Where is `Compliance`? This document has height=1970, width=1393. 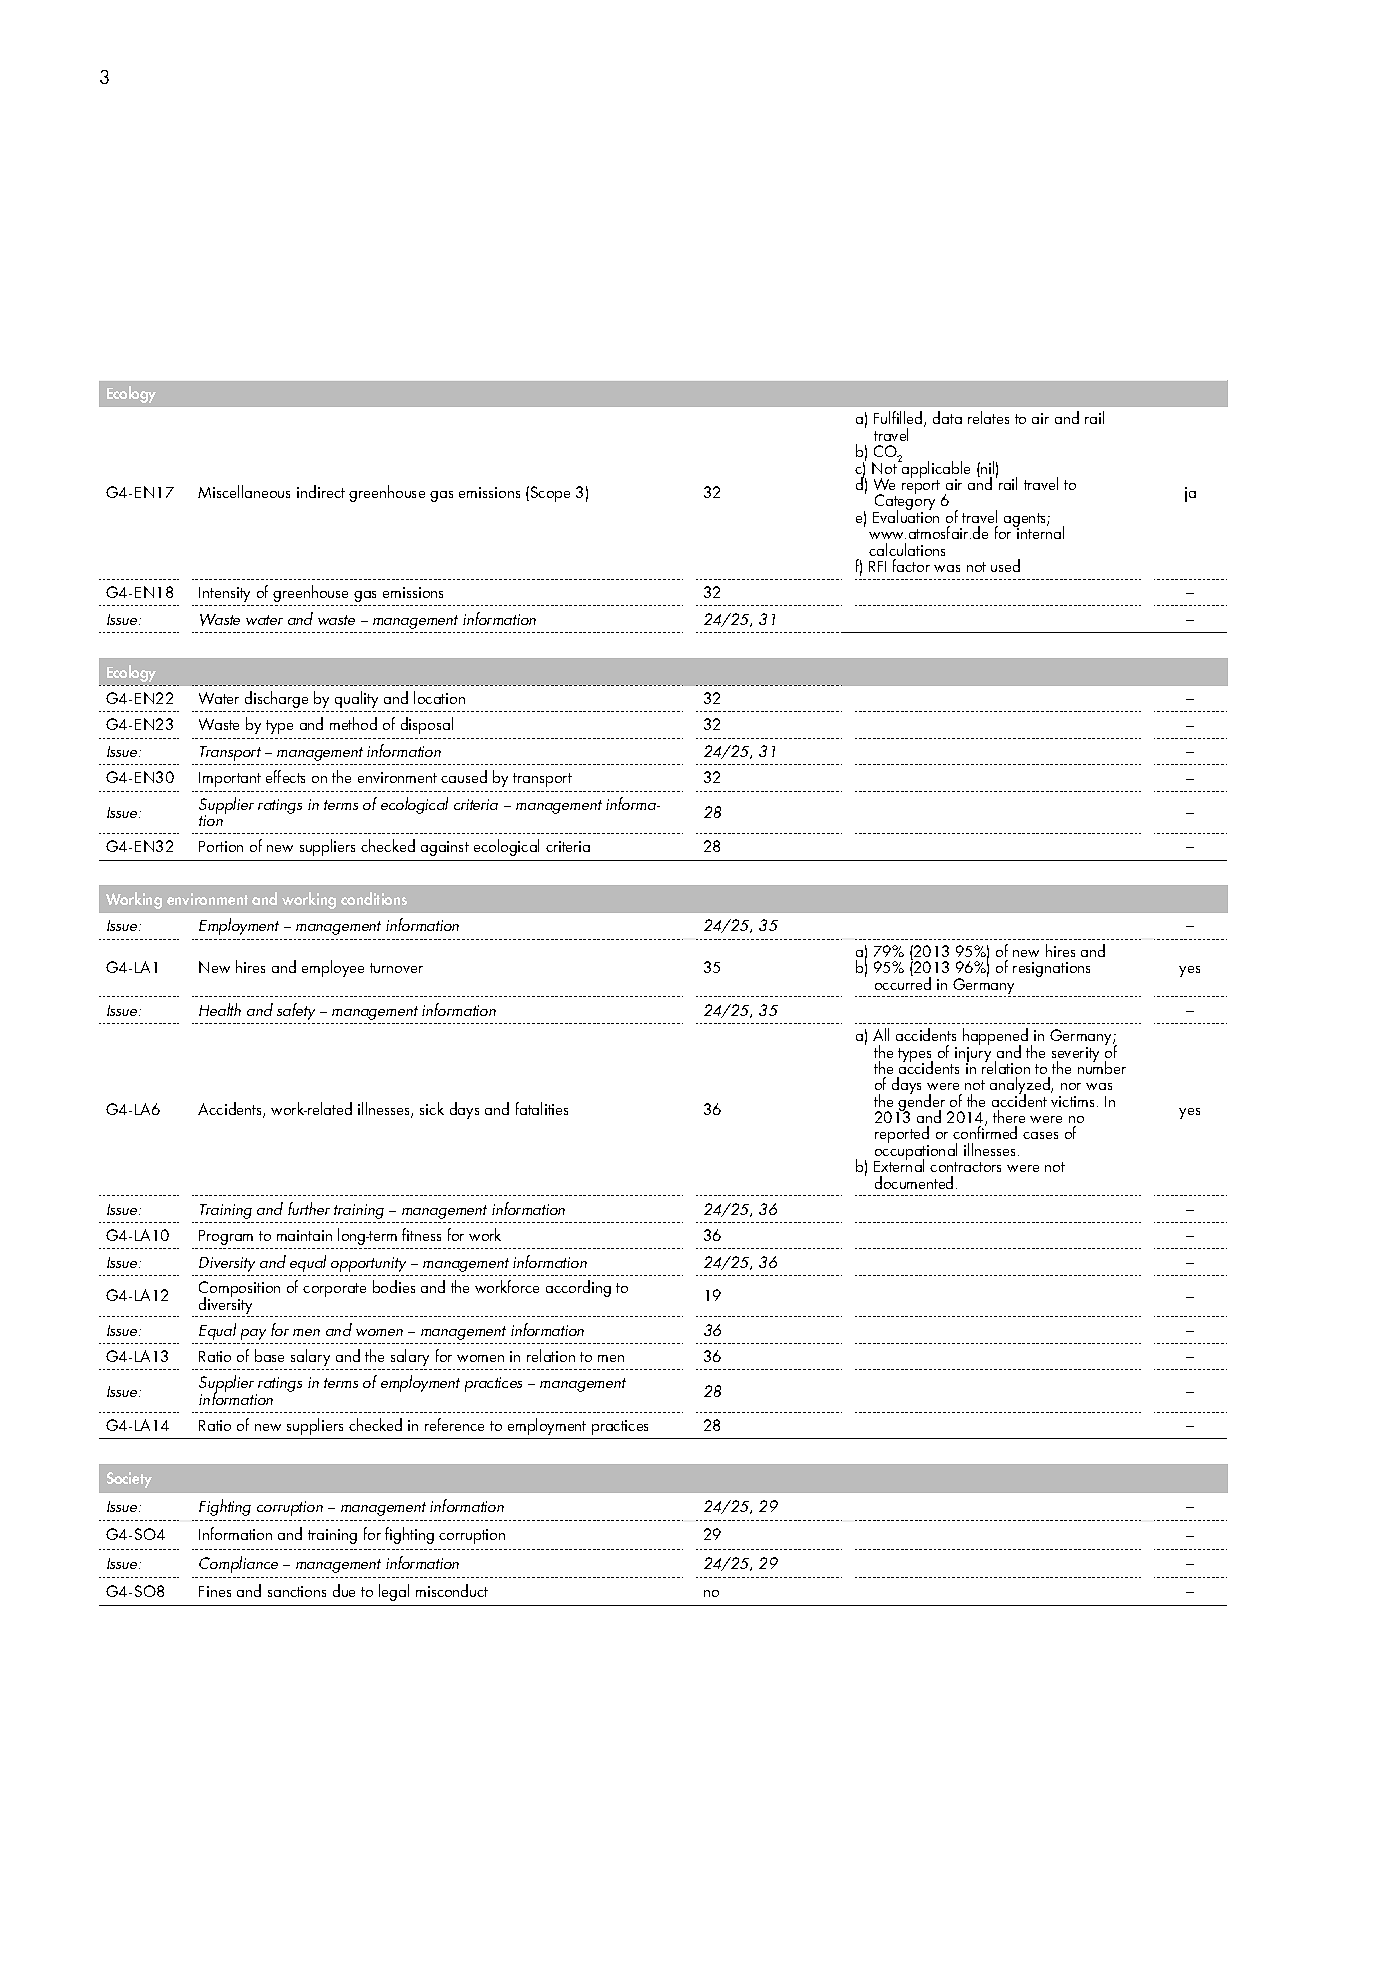
Compliance is located at coordinates (238, 1564).
